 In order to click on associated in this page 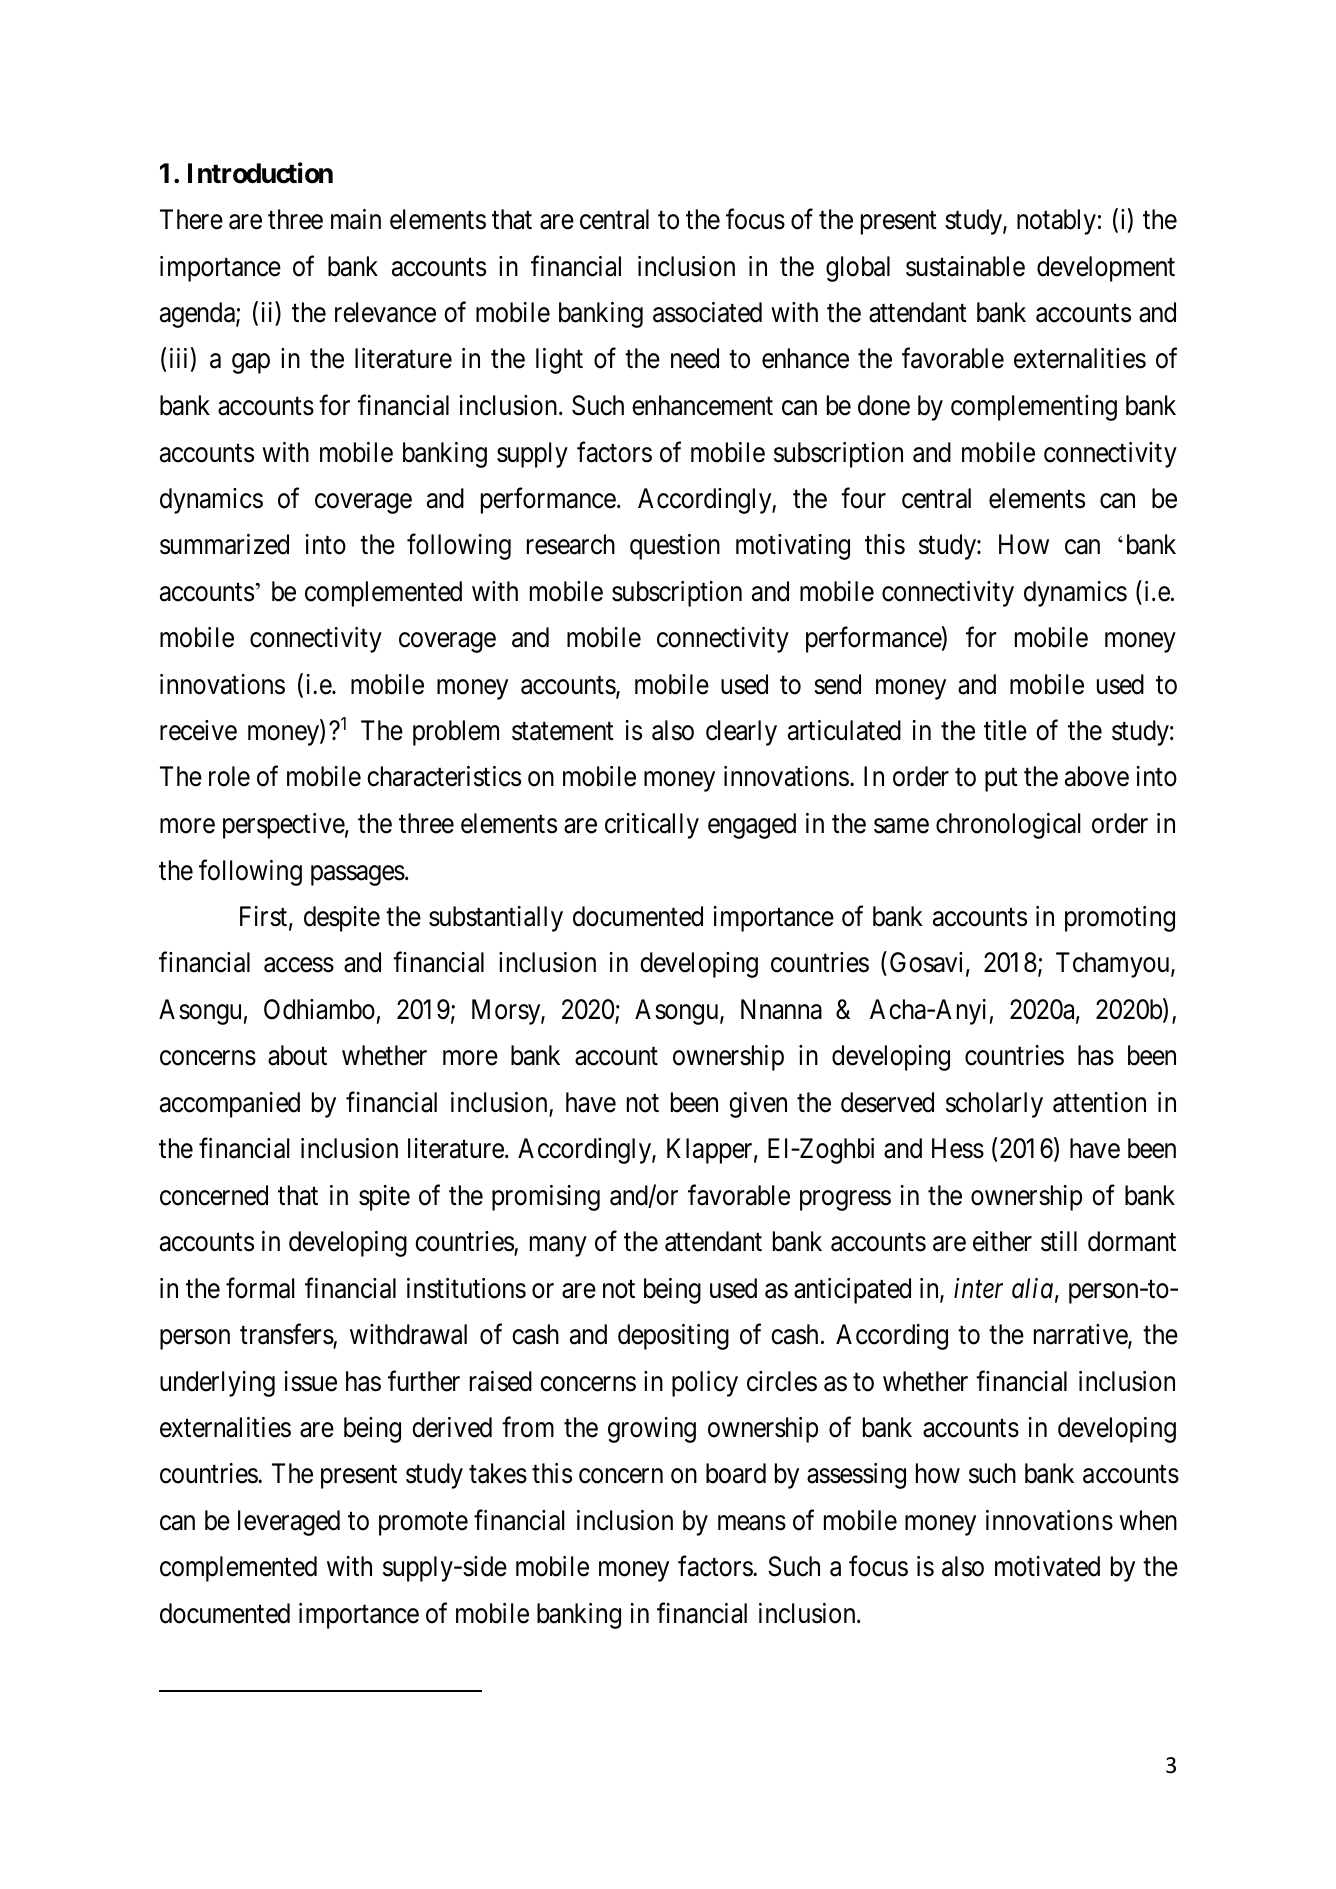, I will do `click(707, 312)`.
